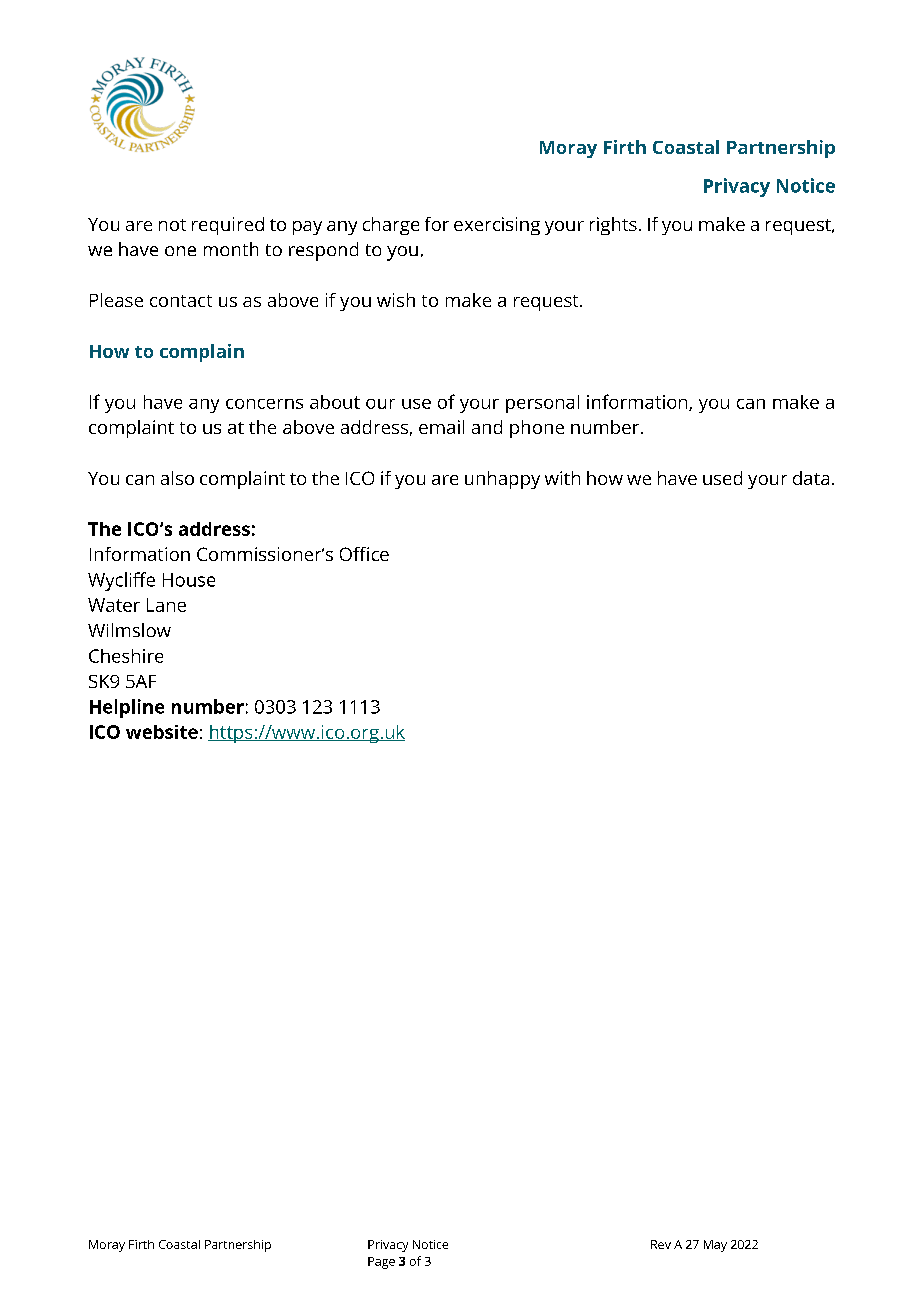 This screenshot has height=1308, width=924. What do you see at coordinates (177, 478) in the screenshot?
I see `also` at bounding box center [177, 478].
